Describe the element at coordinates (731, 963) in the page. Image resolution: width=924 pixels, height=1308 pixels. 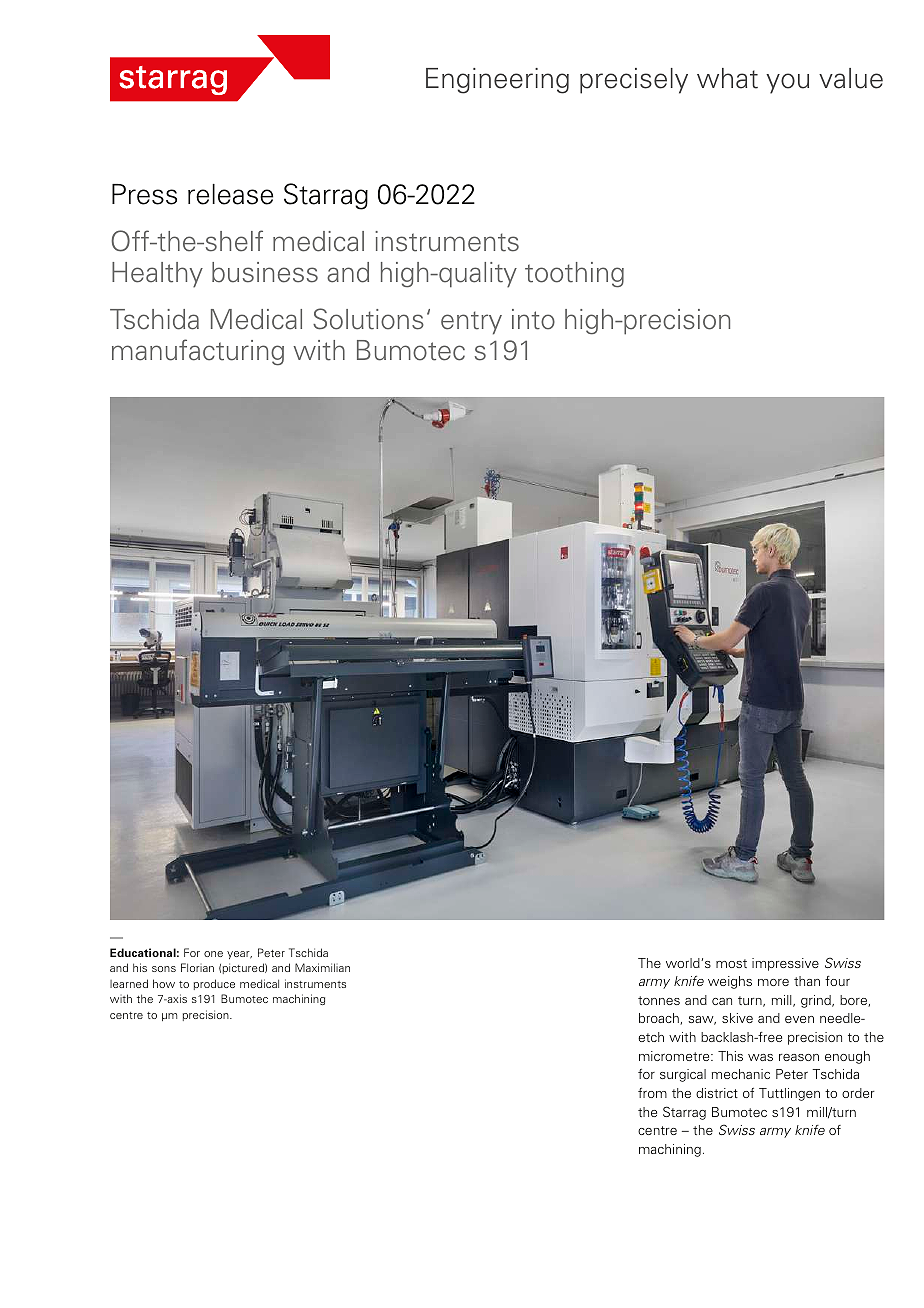
I see `most` at that location.
